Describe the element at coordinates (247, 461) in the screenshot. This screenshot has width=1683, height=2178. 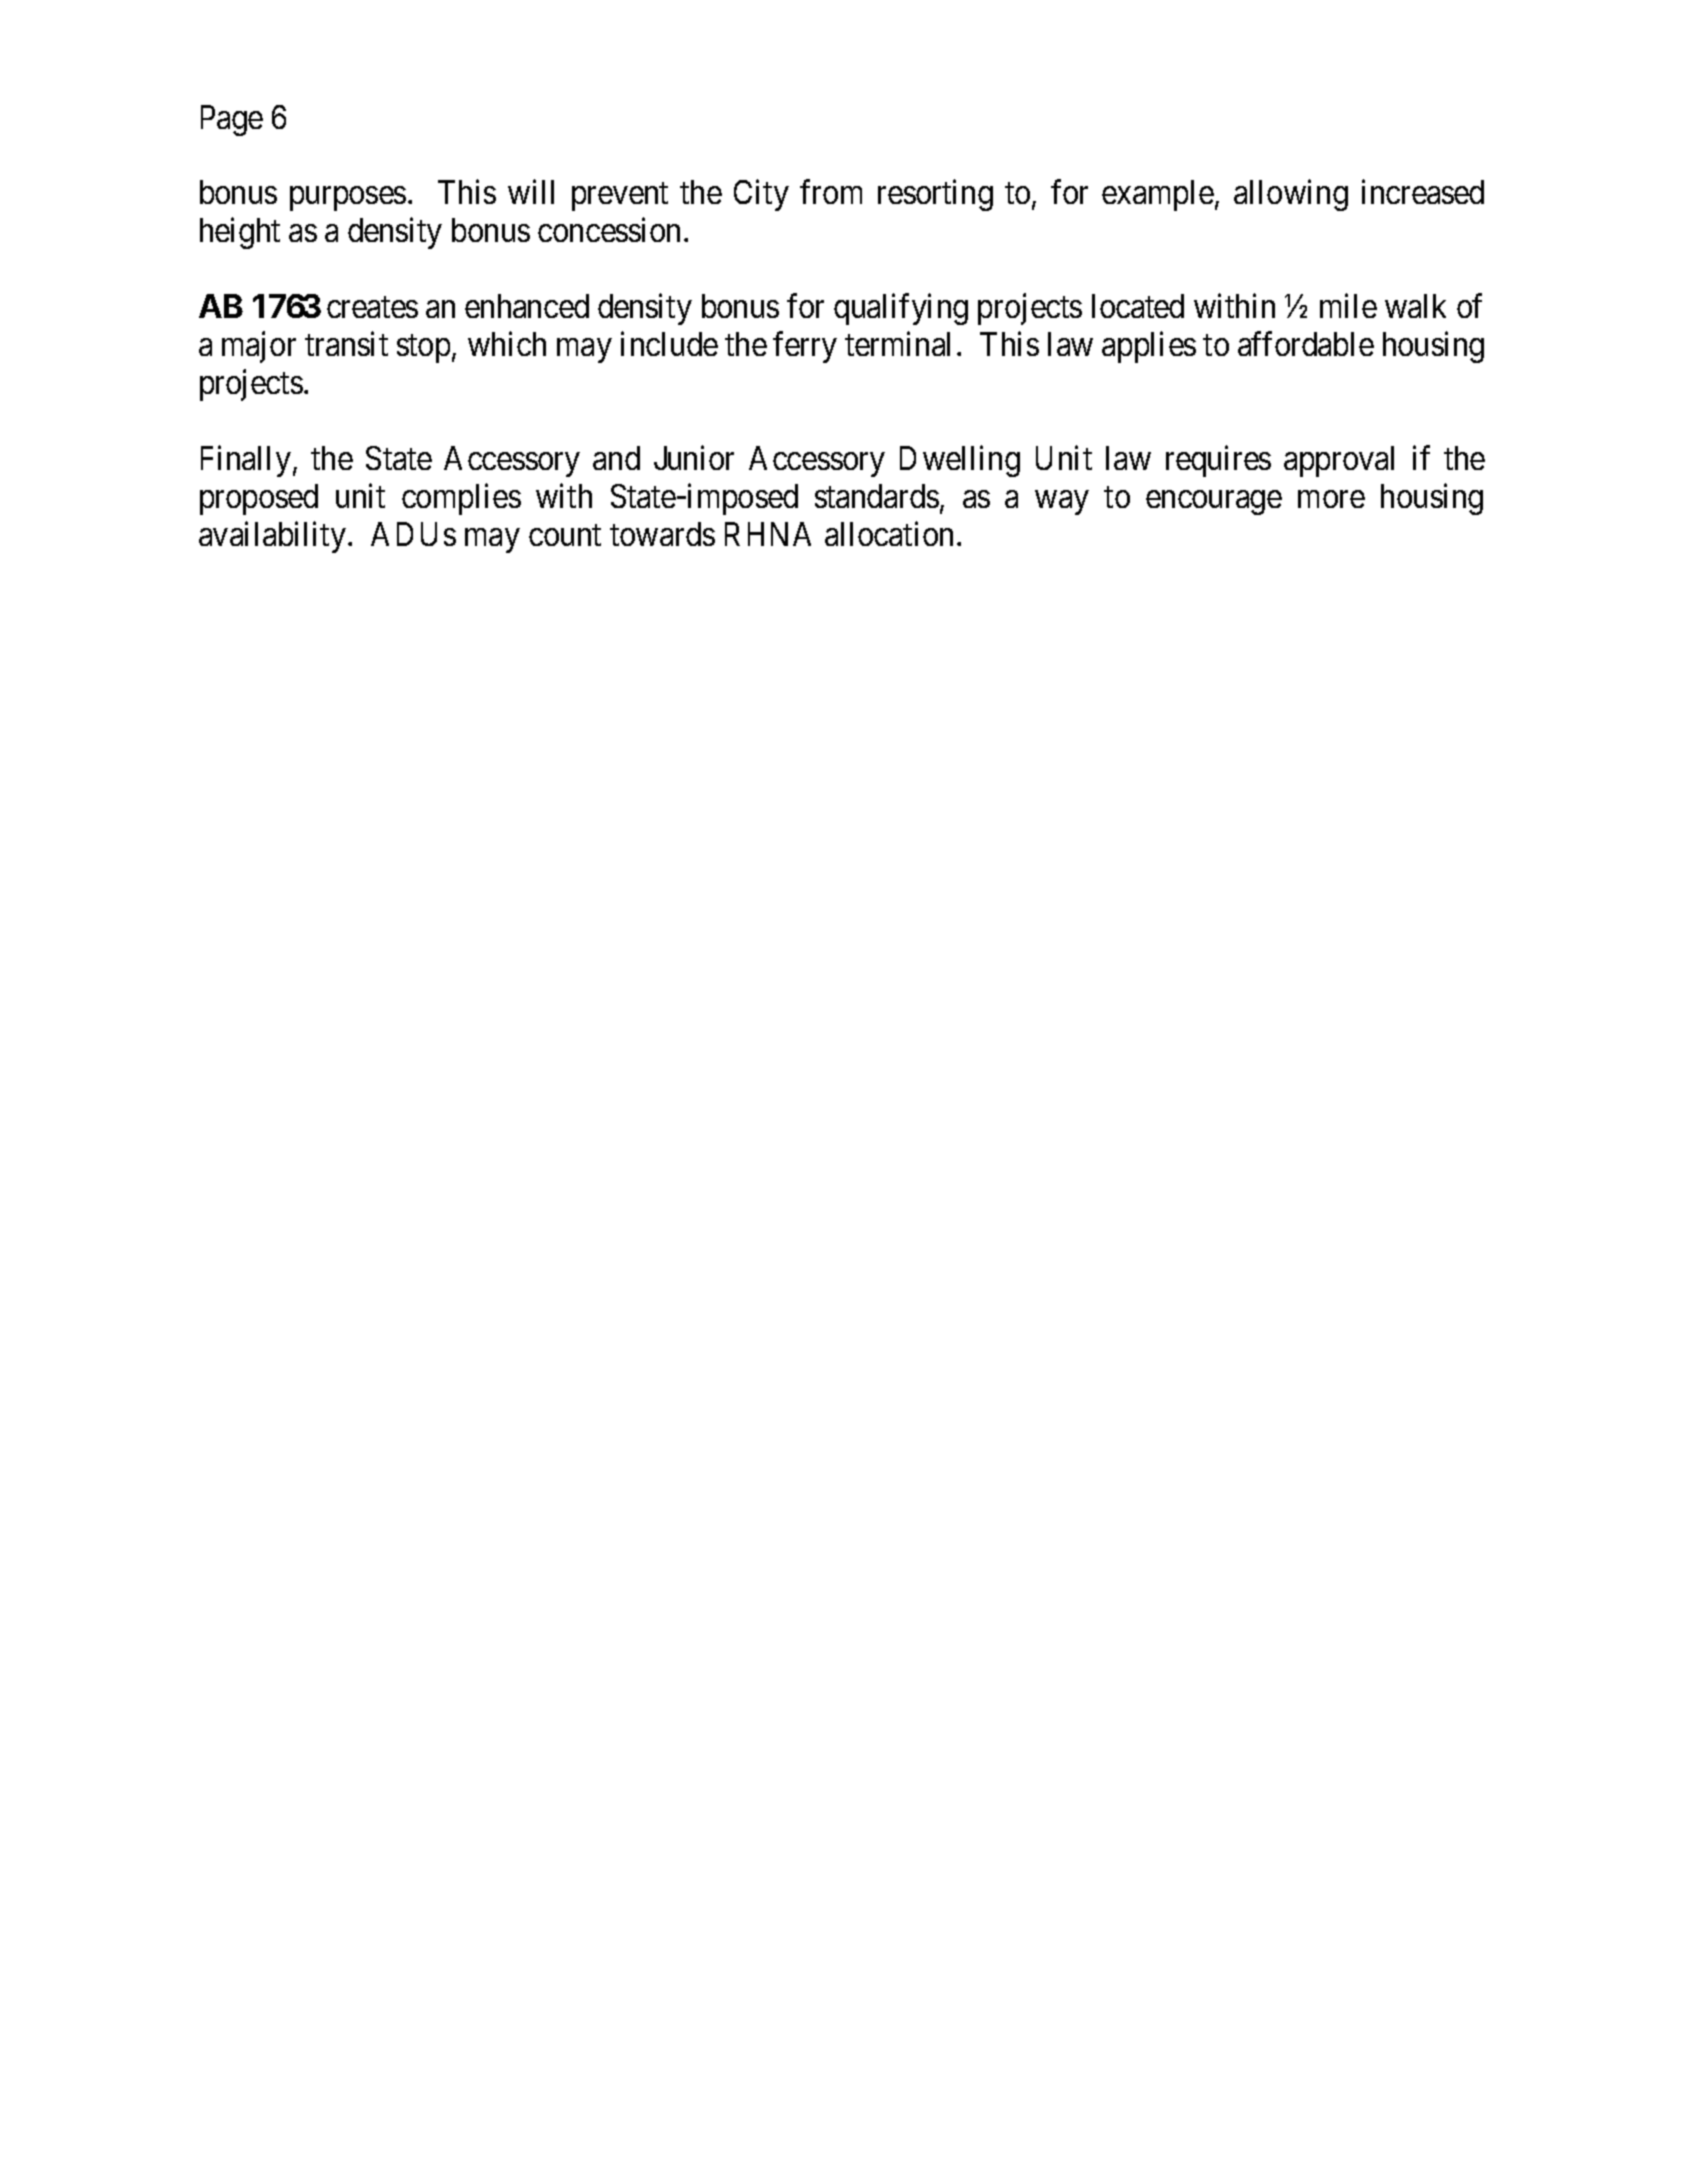
I see `Finally` at that location.
